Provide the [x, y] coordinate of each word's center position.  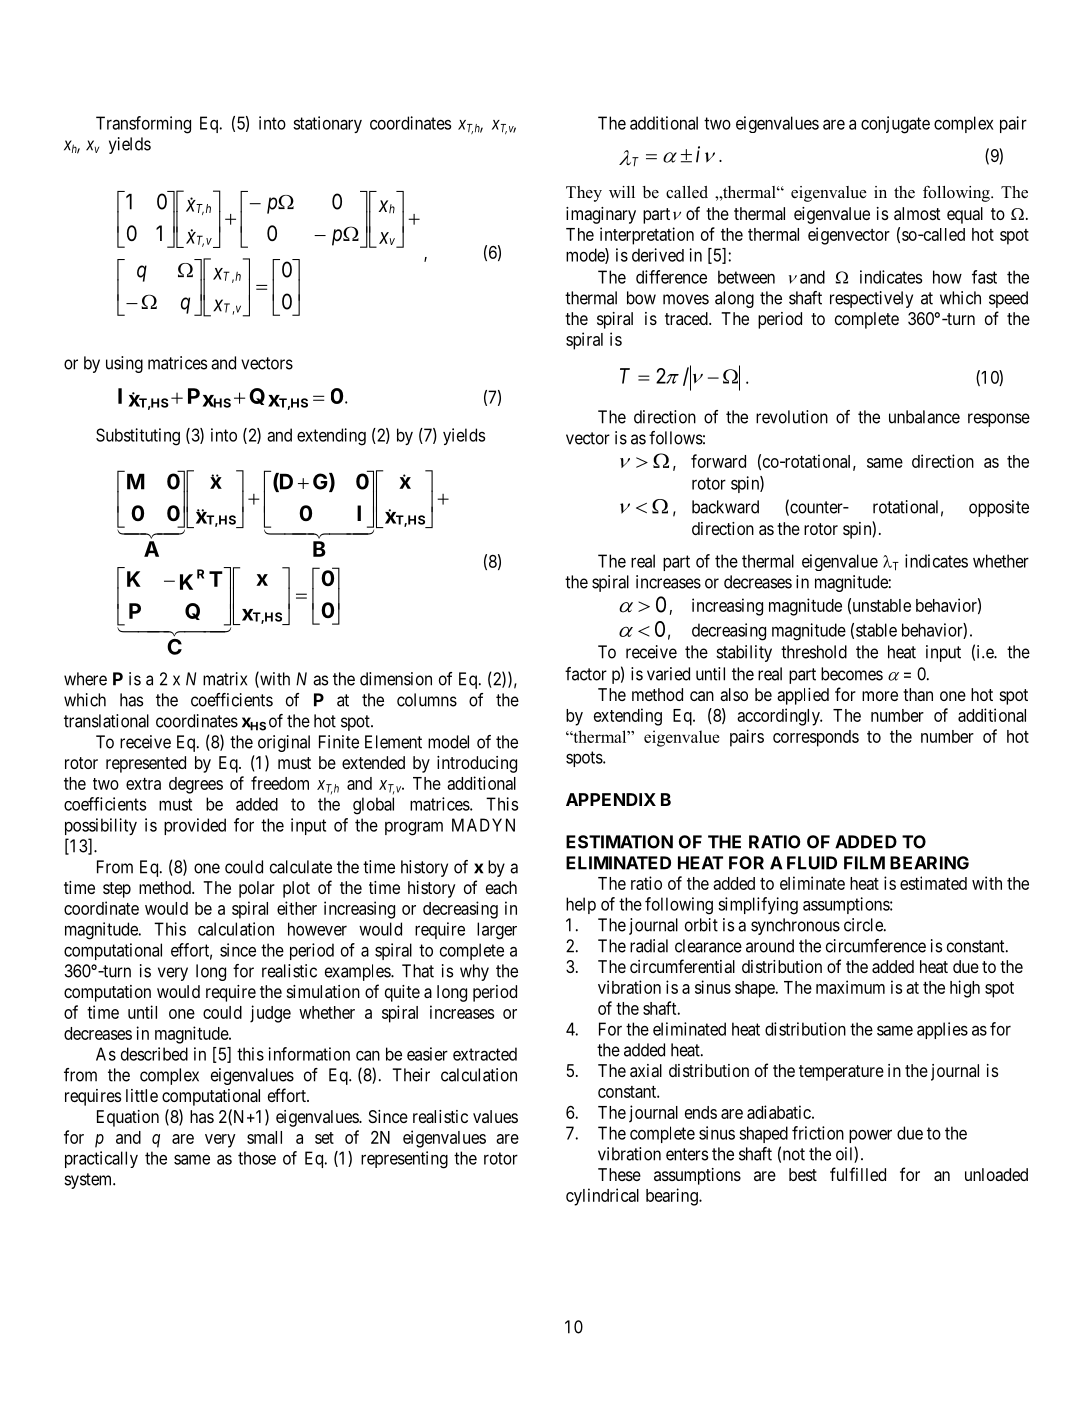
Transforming [143, 125]
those [257, 1158]
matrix [225, 679]
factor [586, 674]
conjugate [895, 125]
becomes [852, 674]
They [584, 194]
